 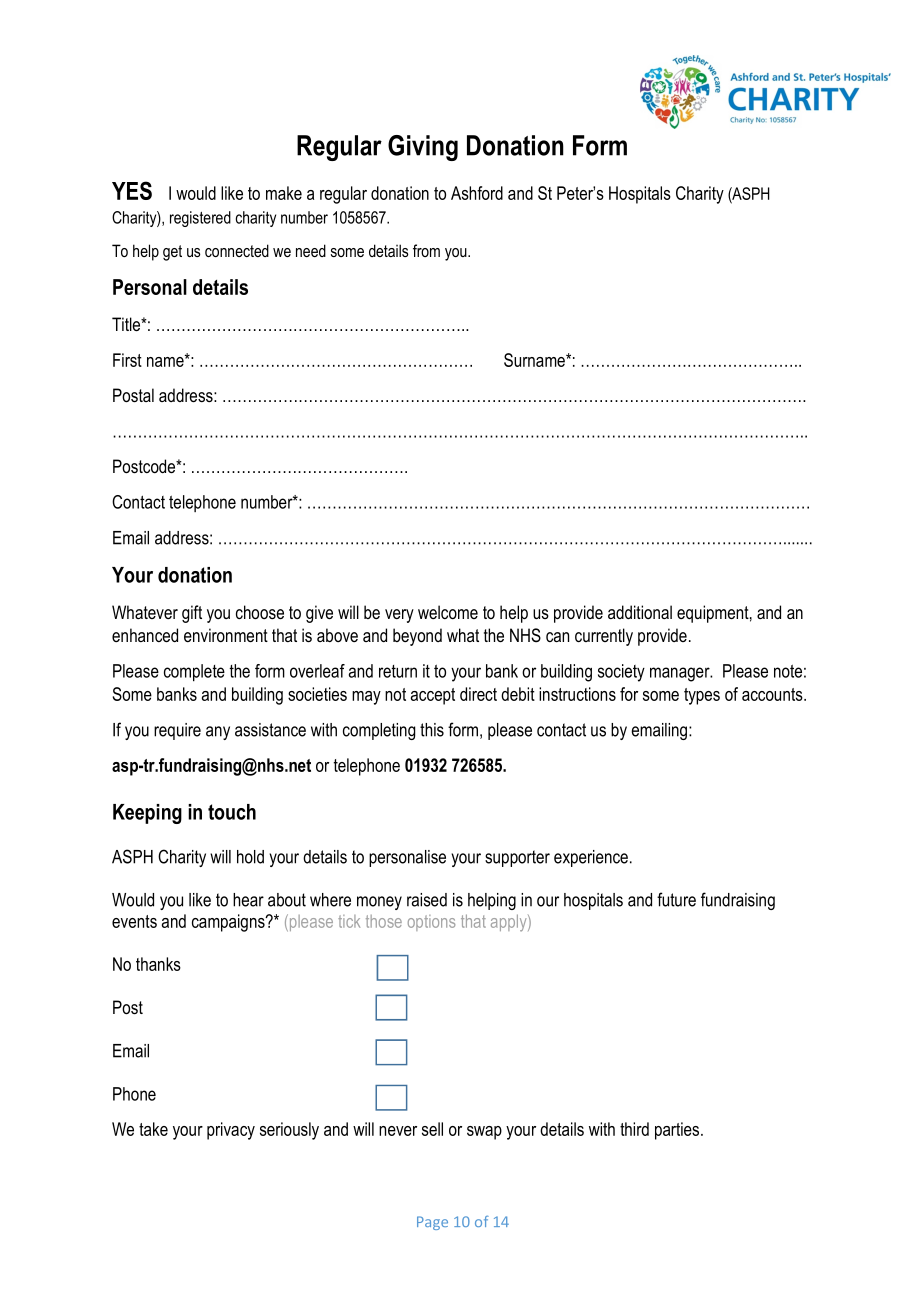 What do you see at coordinates (477, 193) in the image?
I see `Ashford` at bounding box center [477, 193].
